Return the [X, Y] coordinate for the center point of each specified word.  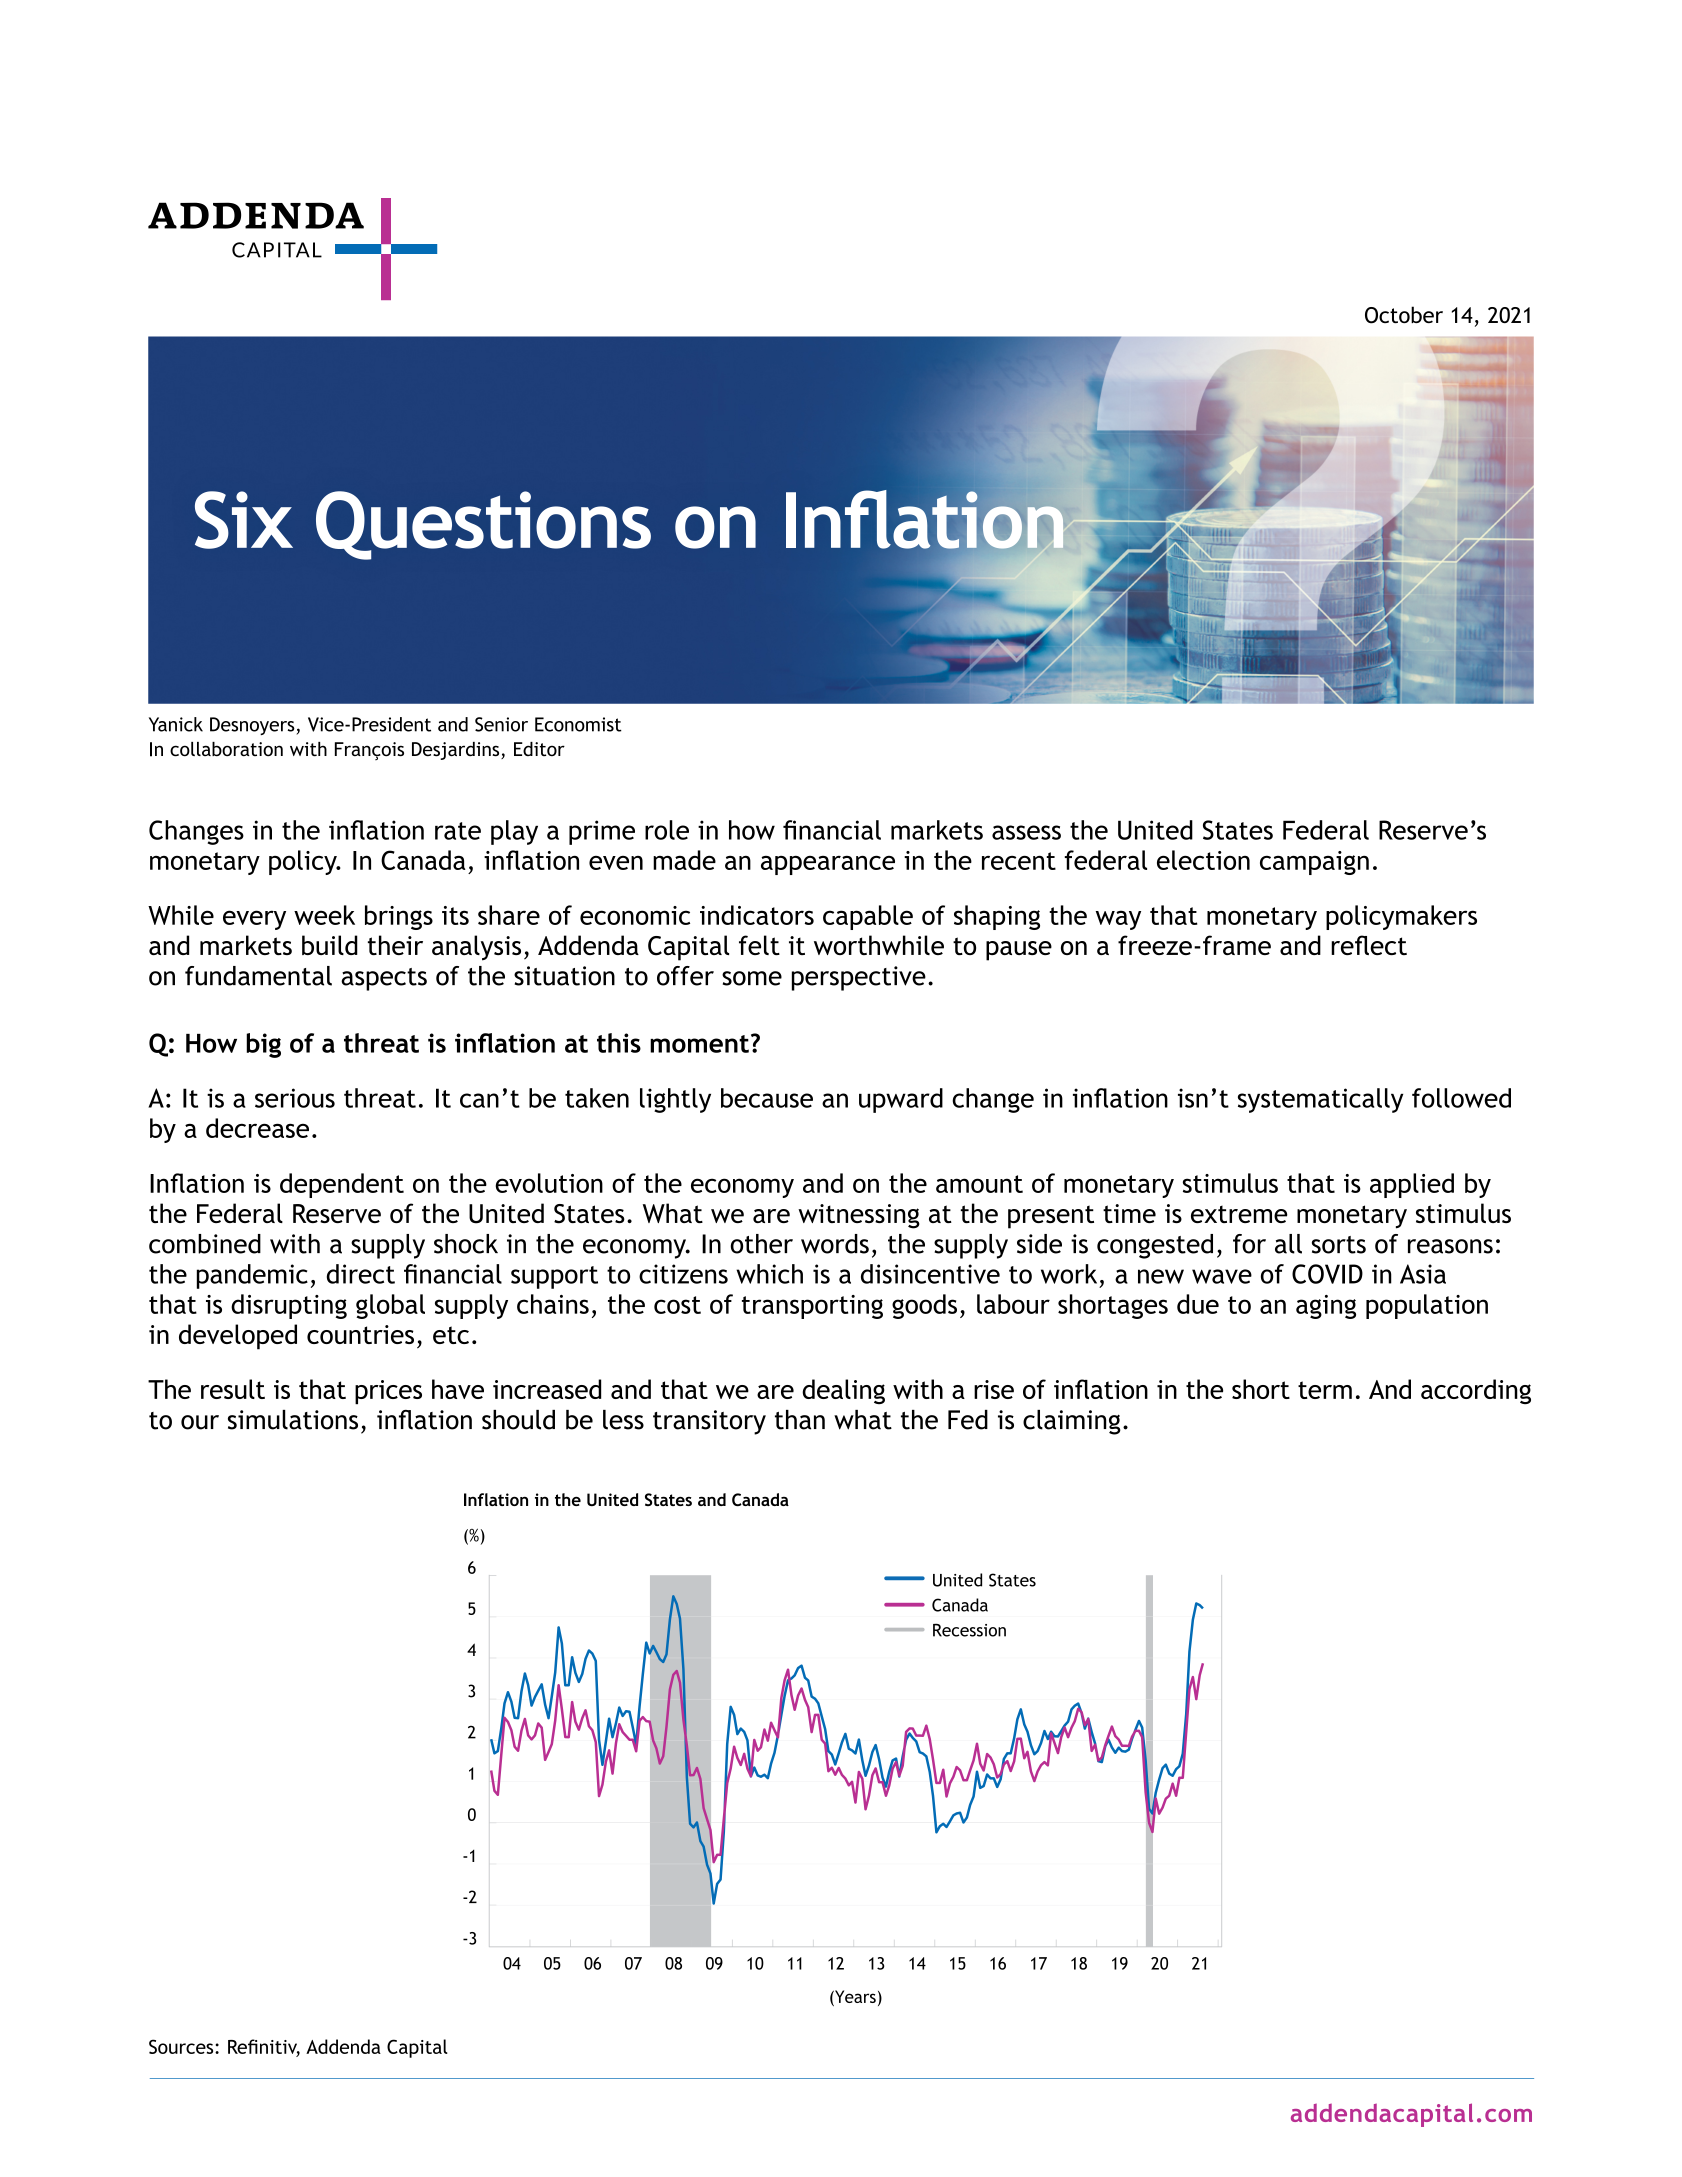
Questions [483, 525]
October [1404, 315]
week [324, 915]
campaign [1314, 863]
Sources [182, 2046]
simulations [293, 1420]
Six [244, 520]
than [800, 1420]
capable [868, 917]
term [1325, 1390]
